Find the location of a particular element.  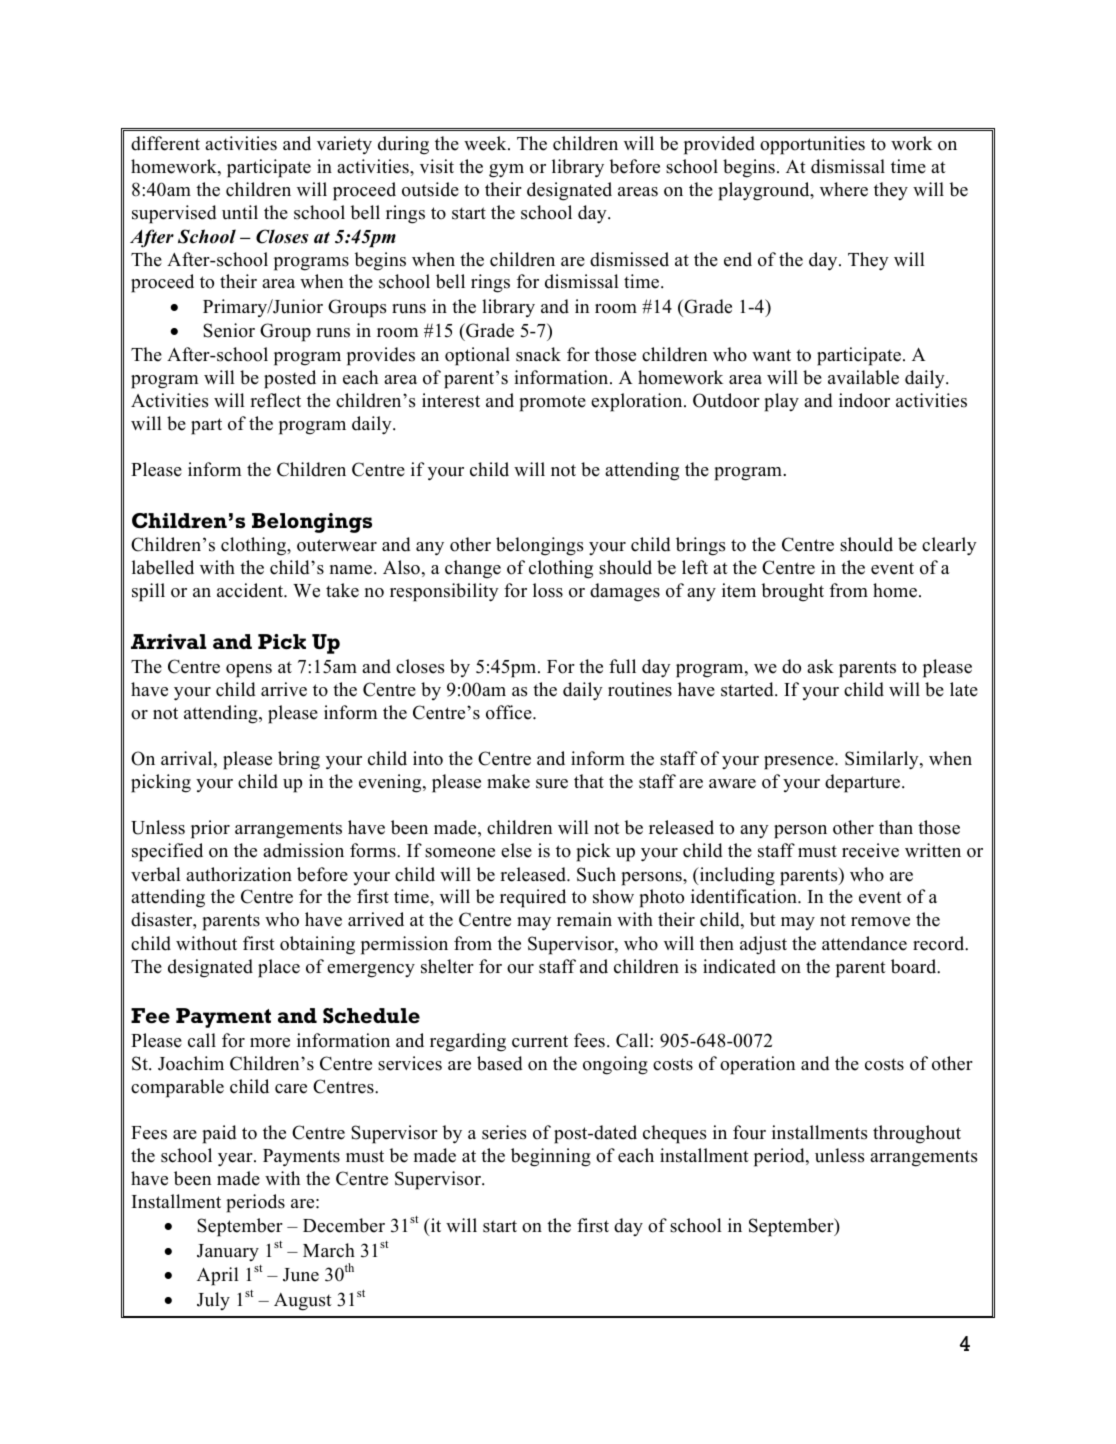

clearly is located at coordinates (949, 546).
